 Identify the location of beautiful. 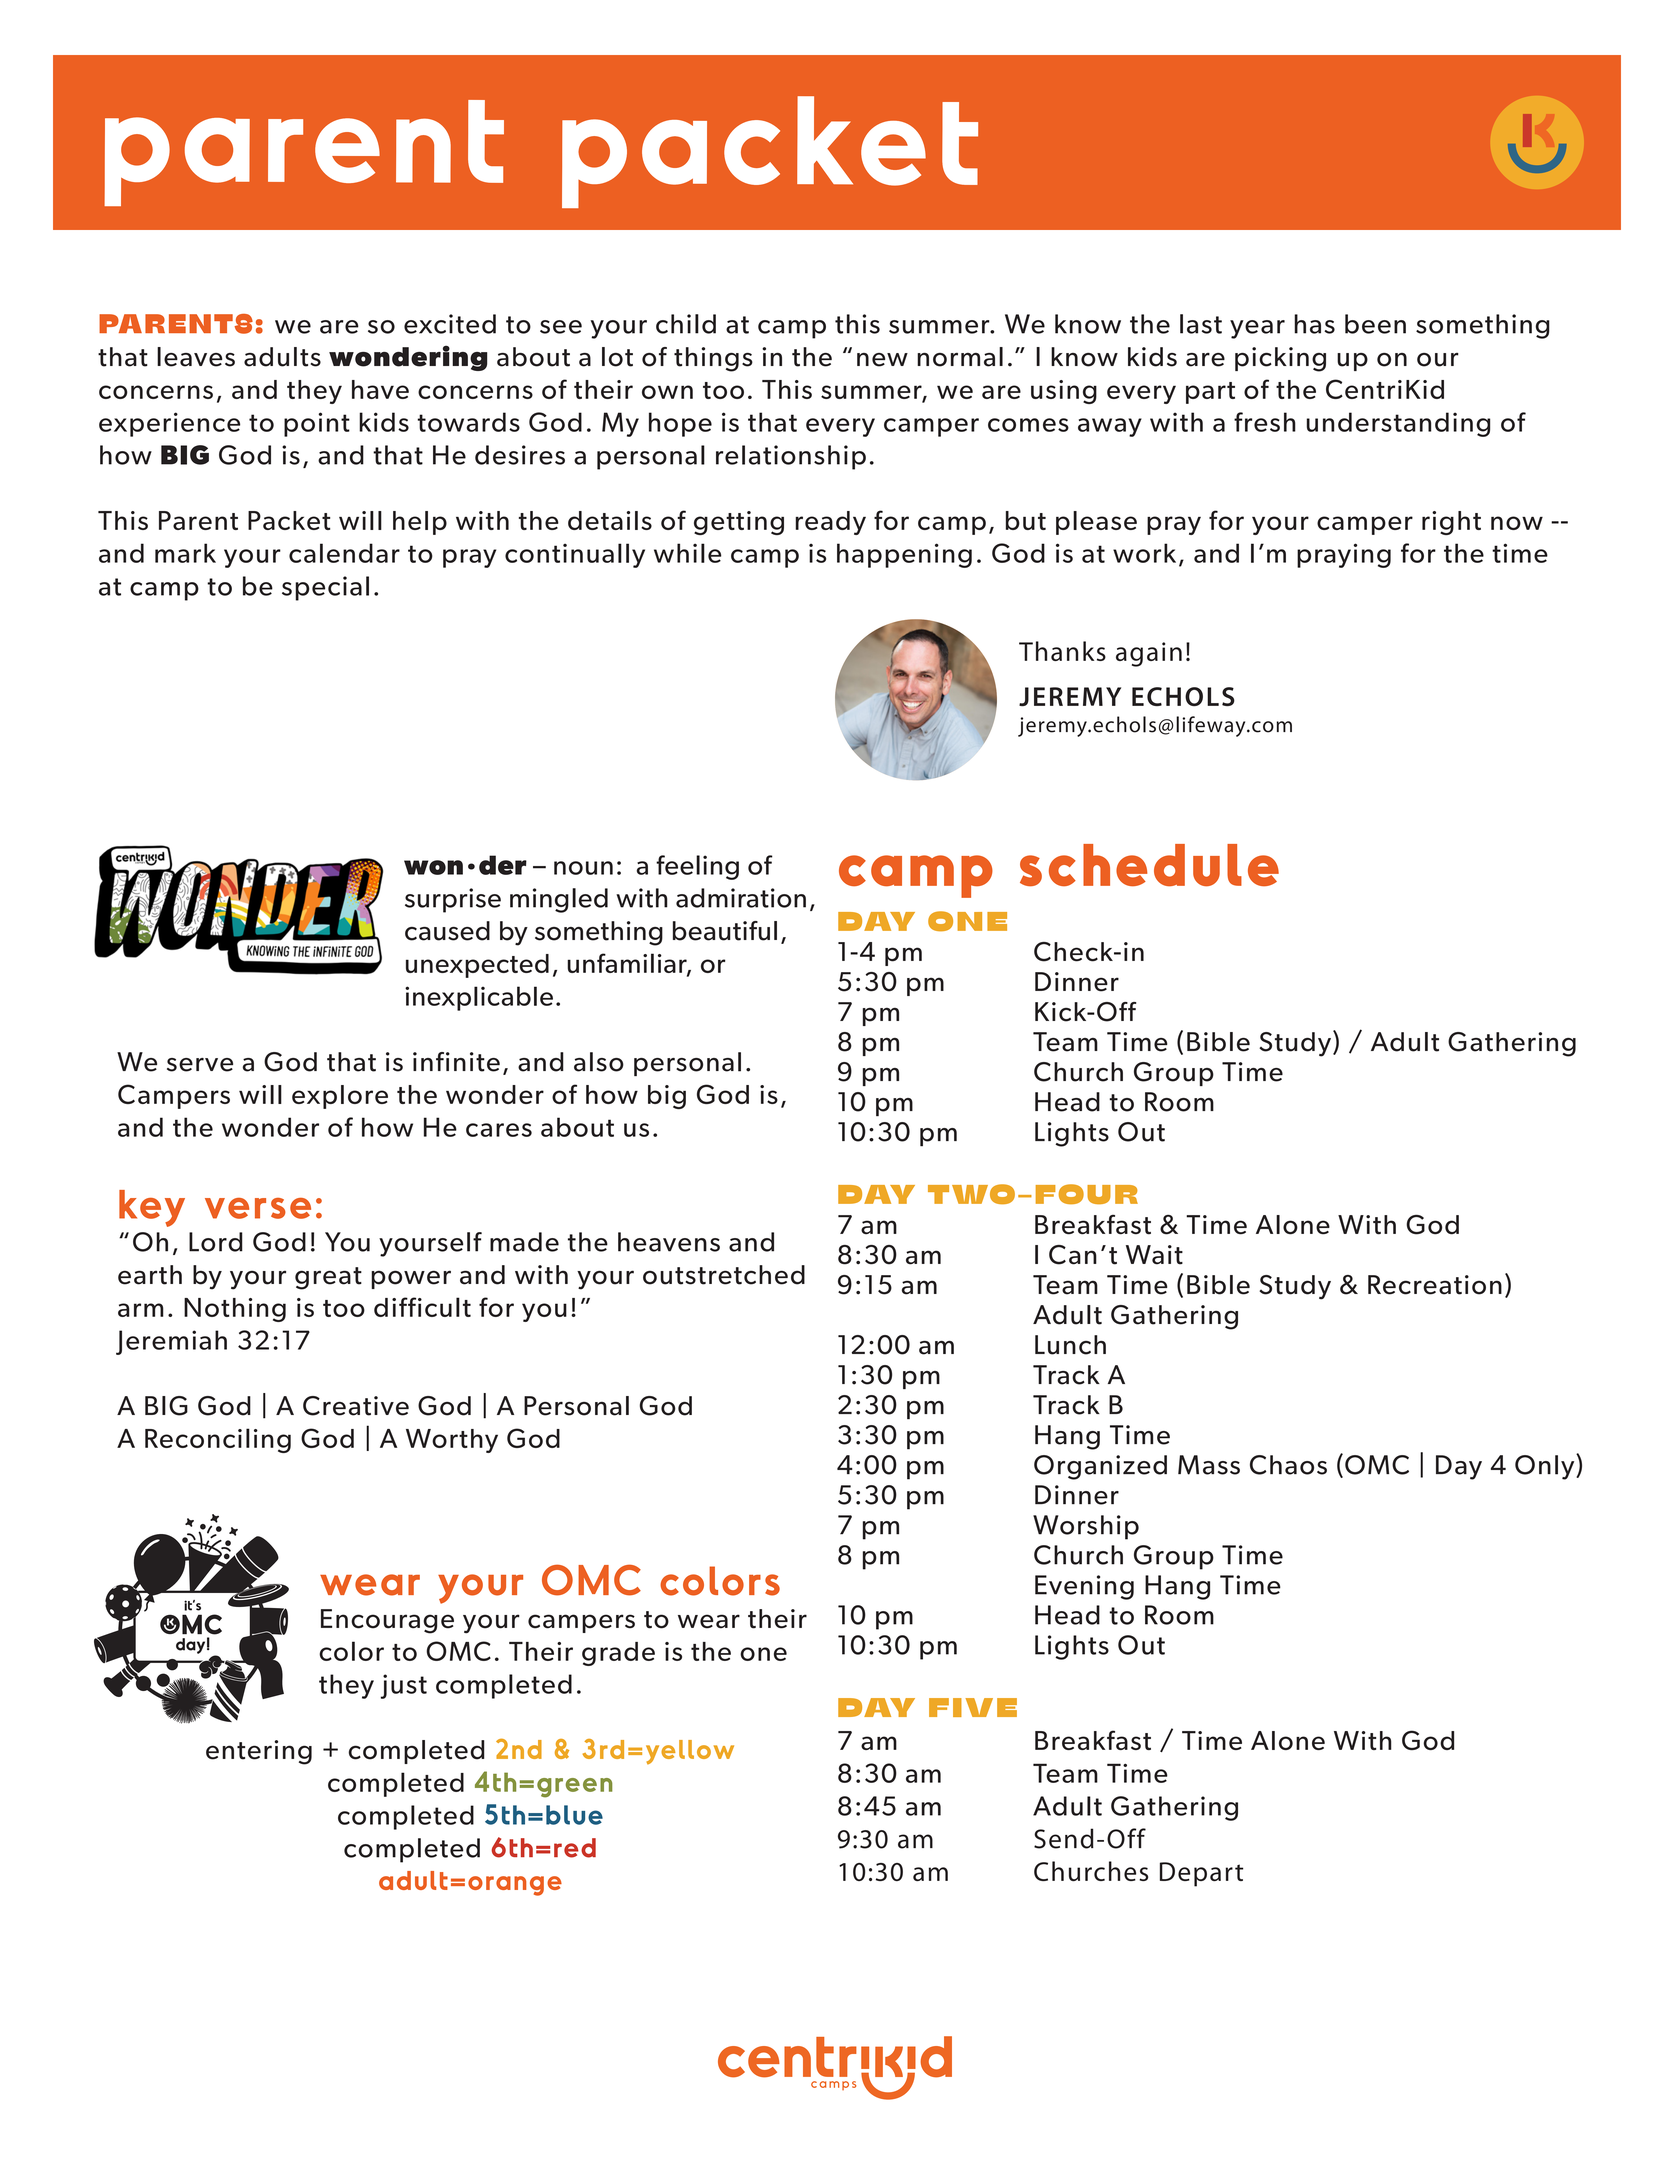
(725, 931).
